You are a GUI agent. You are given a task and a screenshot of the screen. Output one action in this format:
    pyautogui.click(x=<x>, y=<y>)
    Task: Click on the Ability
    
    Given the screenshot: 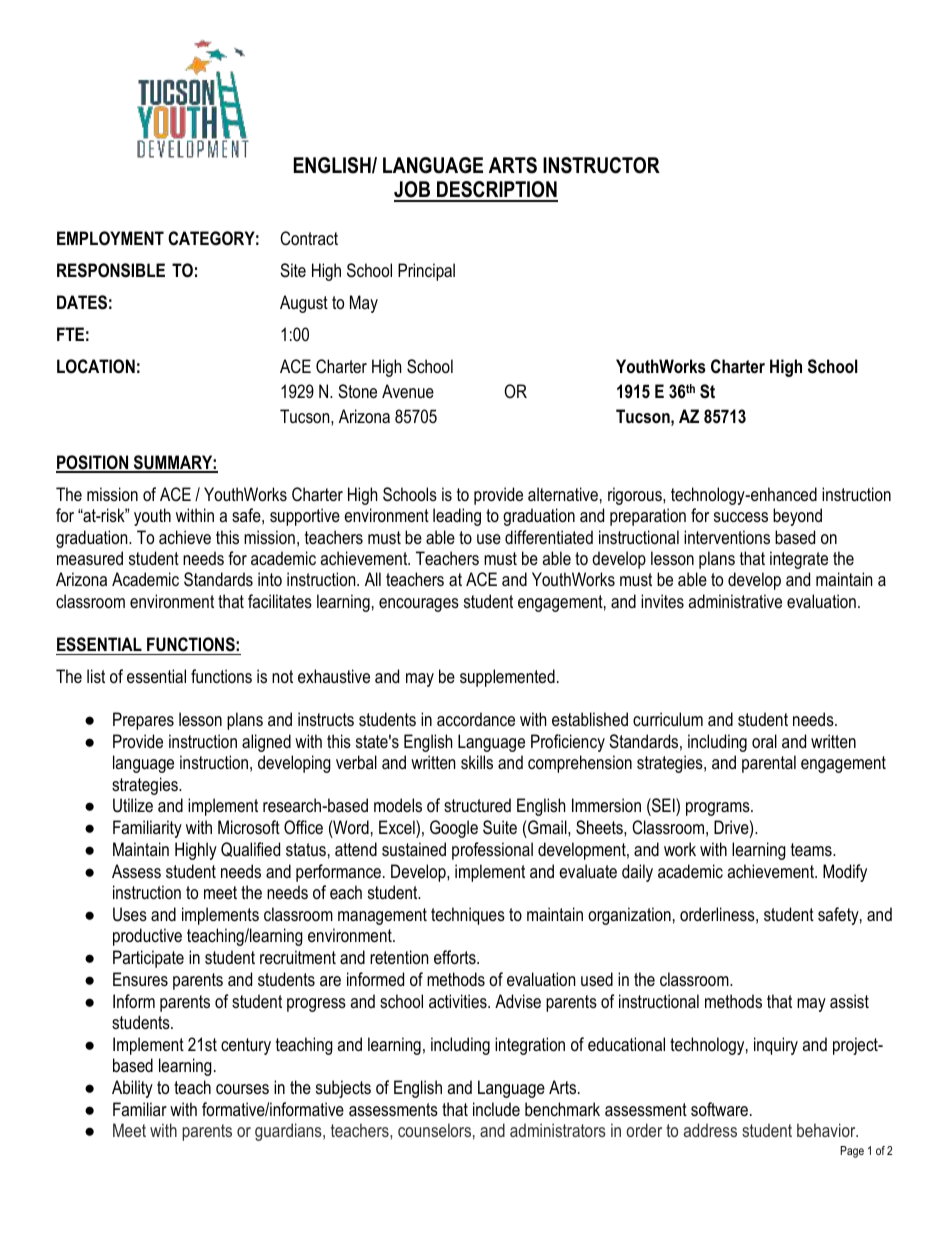 What is the action you would take?
    pyautogui.click(x=132, y=1089)
